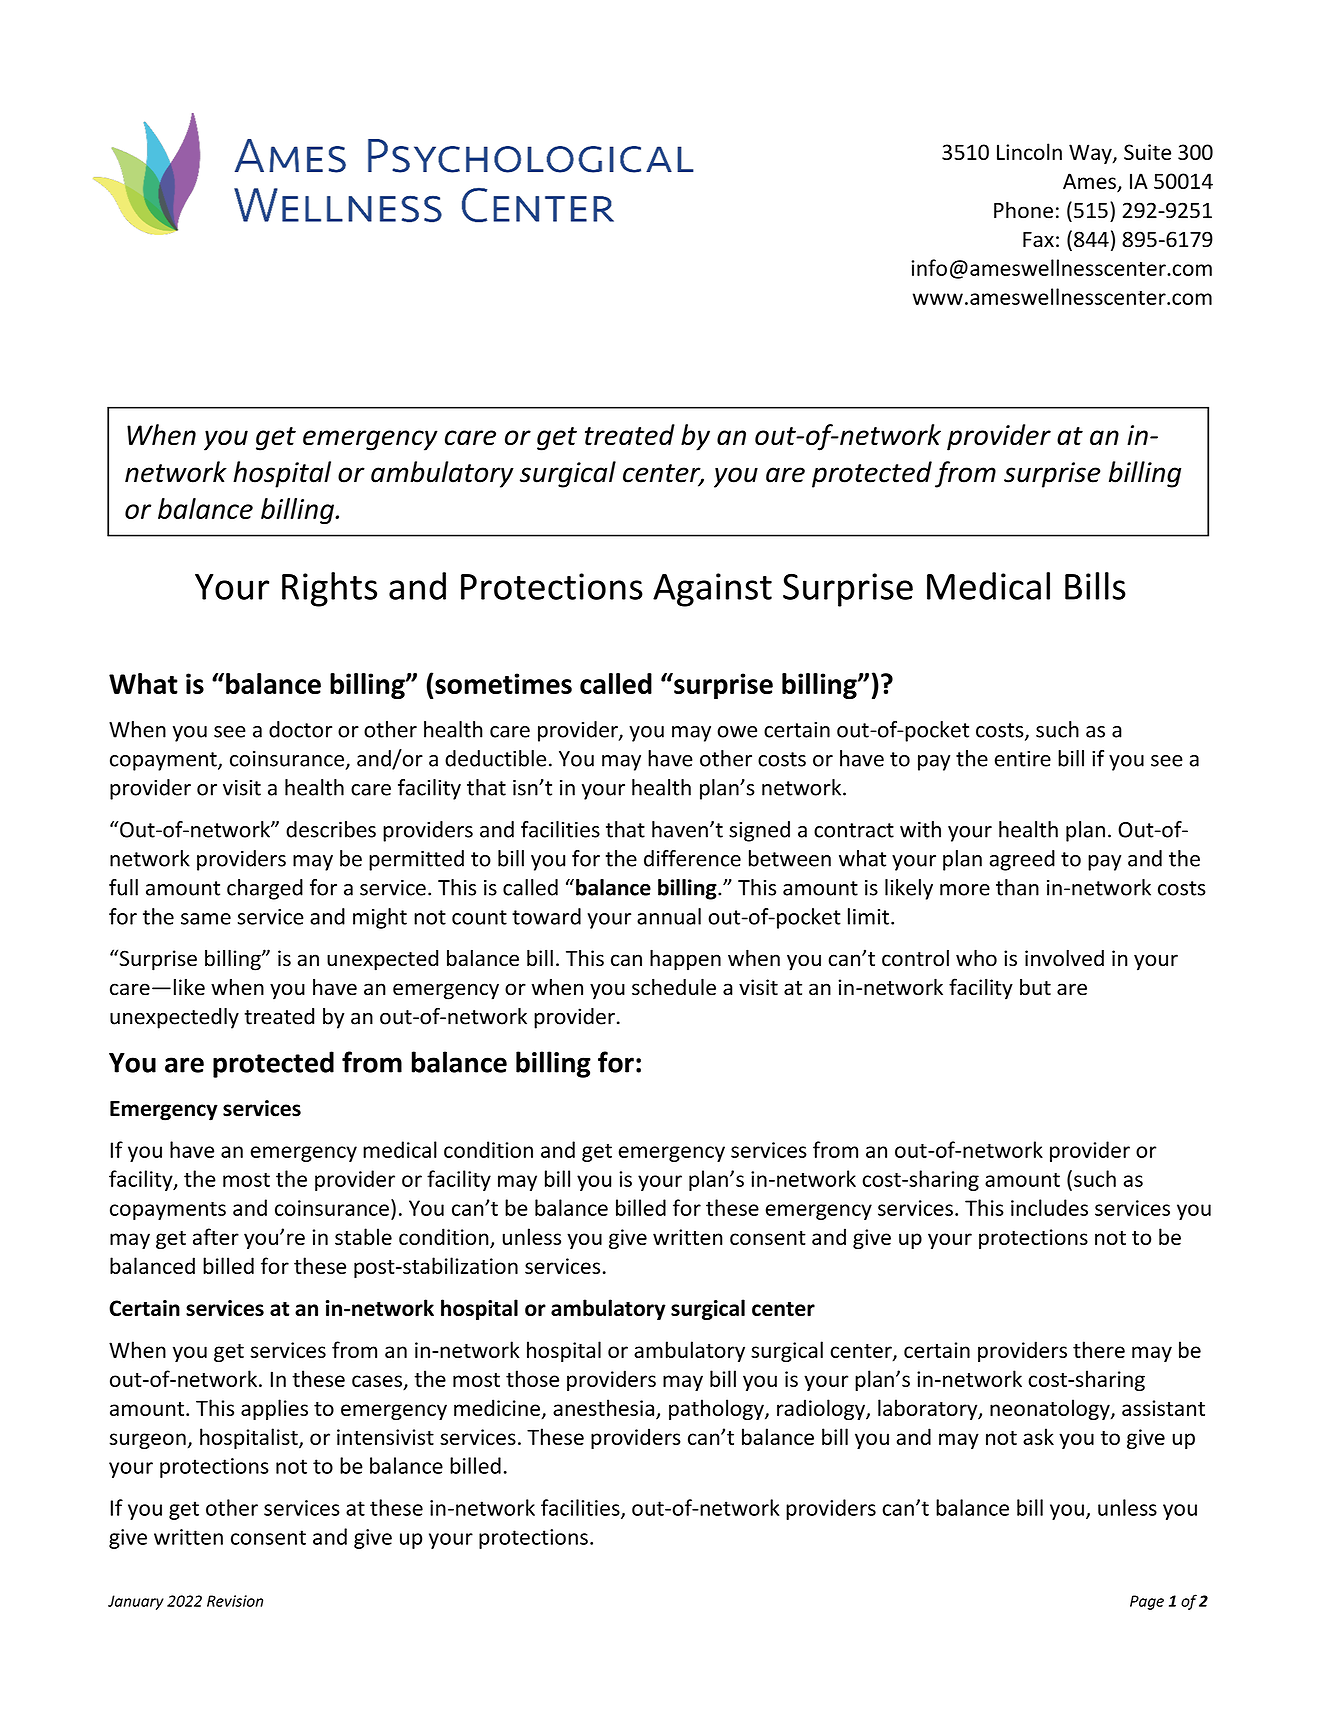 This image has width=1322, height=1710. I want to click on Revision, so click(235, 1601).
